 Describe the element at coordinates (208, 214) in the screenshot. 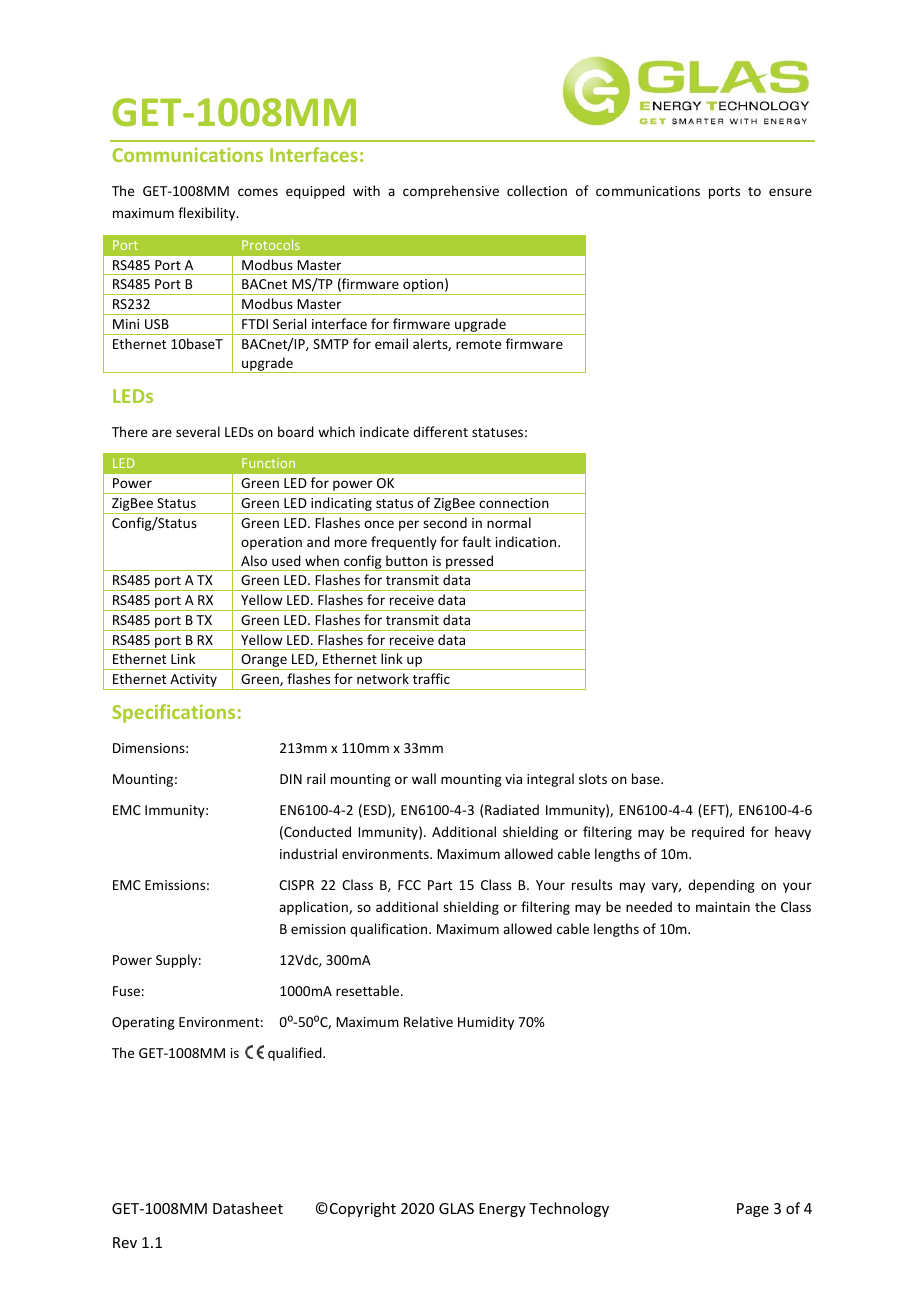

I see `flexibility` at that location.
